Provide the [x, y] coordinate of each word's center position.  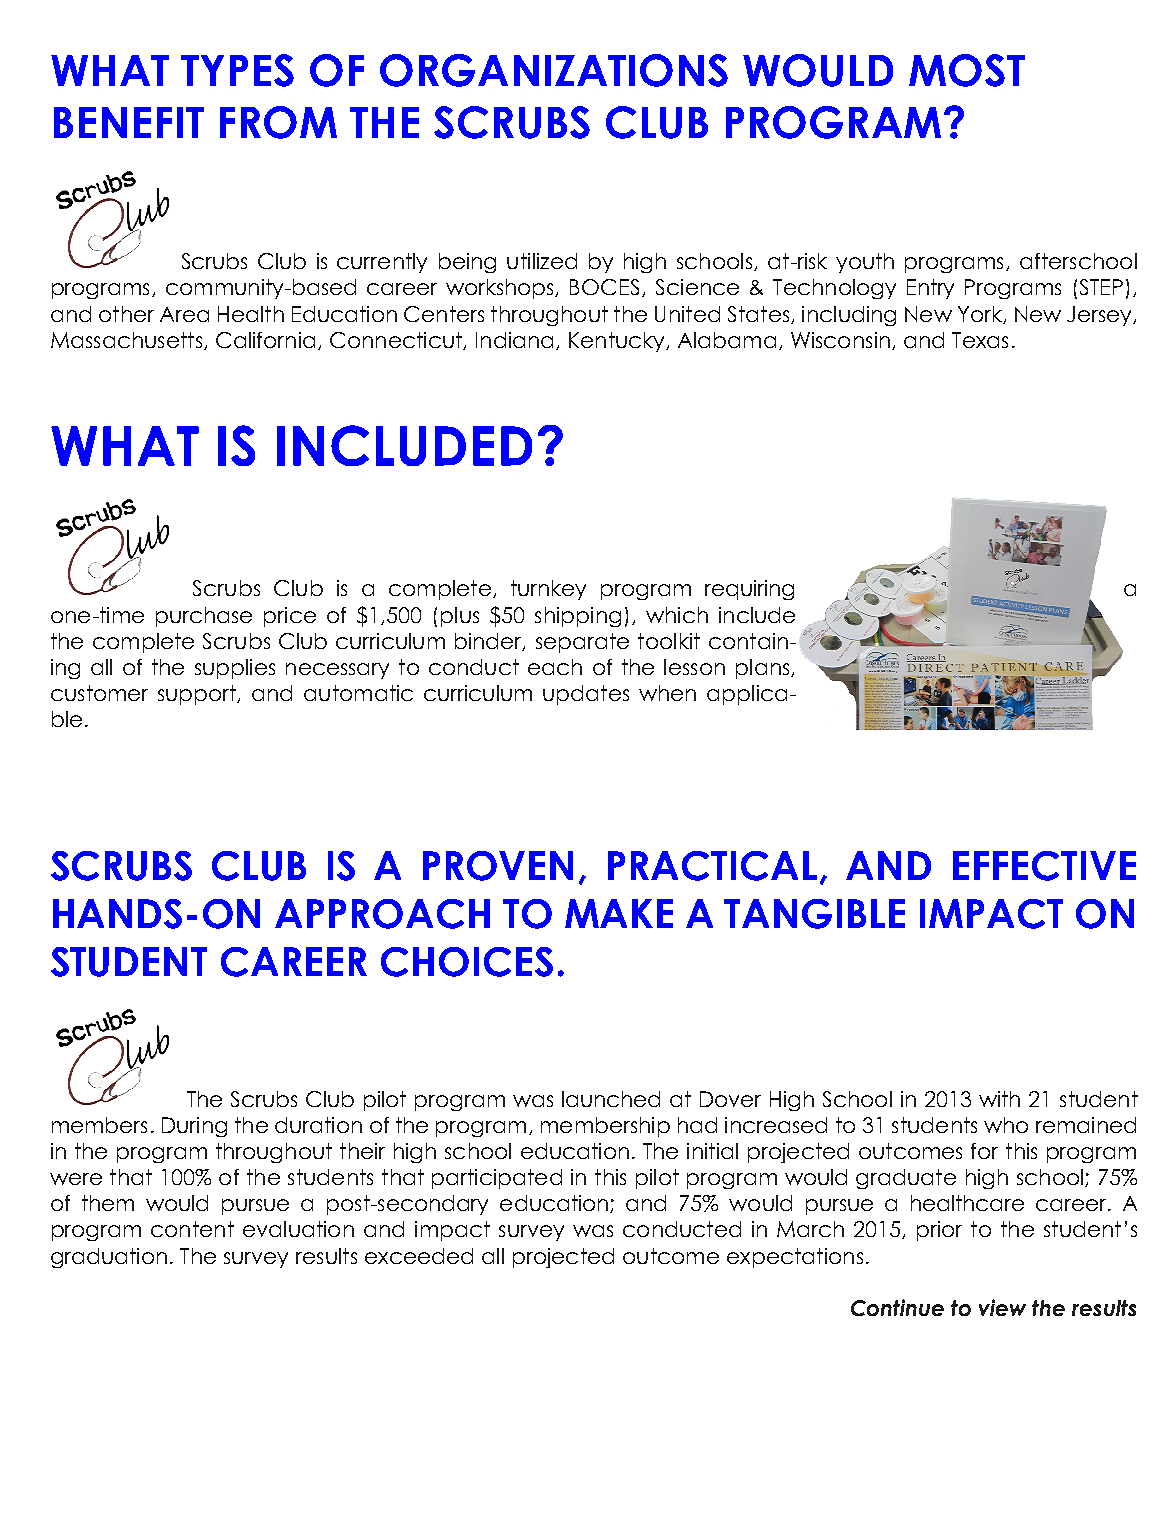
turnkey [548, 590]
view [1002, 1307]
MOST [967, 70]
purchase [204, 617]
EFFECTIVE [1044, 866]
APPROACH [382, 914]
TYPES [237, 70]
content [192, 1229]
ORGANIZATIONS [554, 70]
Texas [980, 340]
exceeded [419, 1256]
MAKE [619, 913]
